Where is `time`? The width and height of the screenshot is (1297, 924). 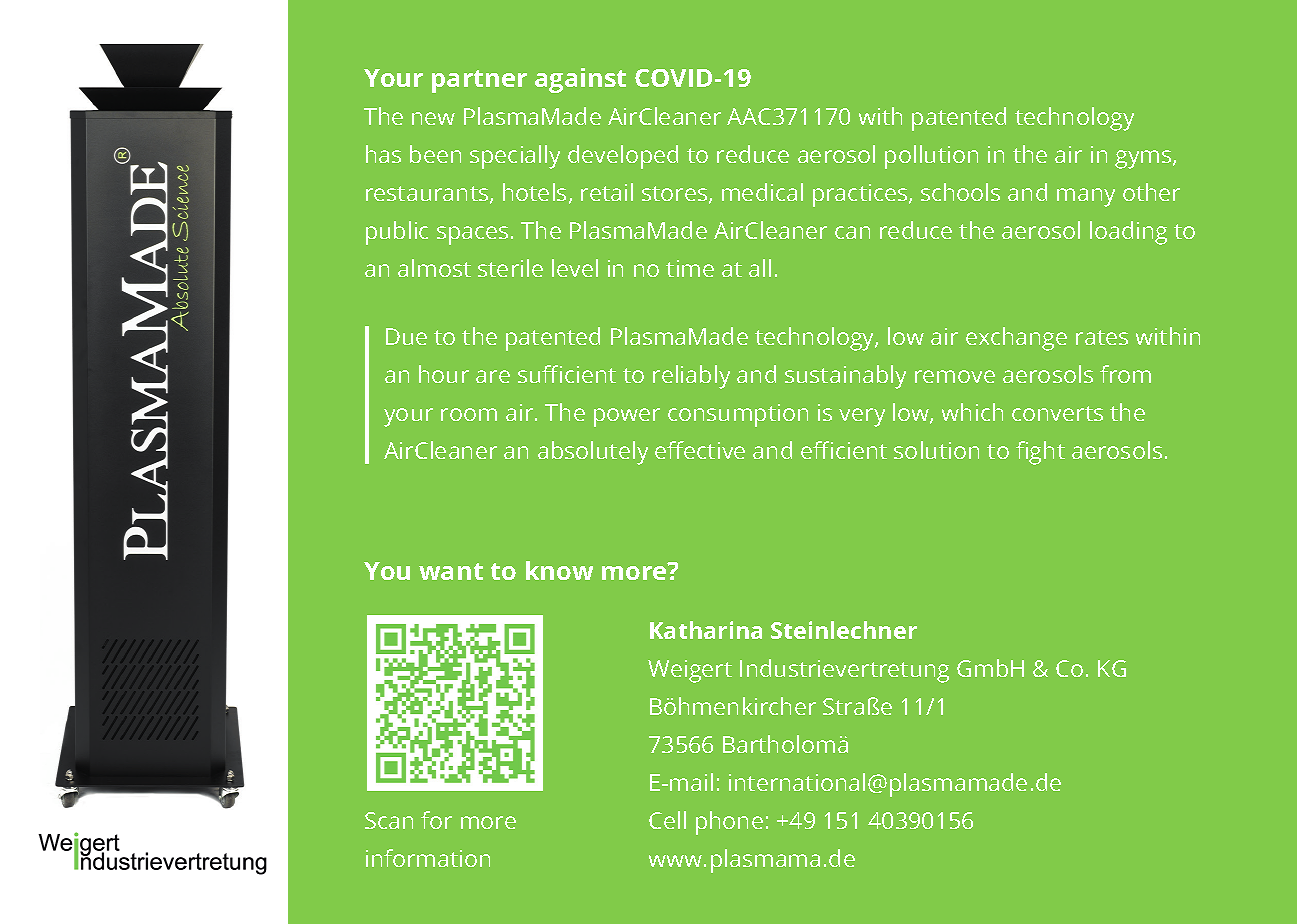
time is located at coordinates (690, 268).
